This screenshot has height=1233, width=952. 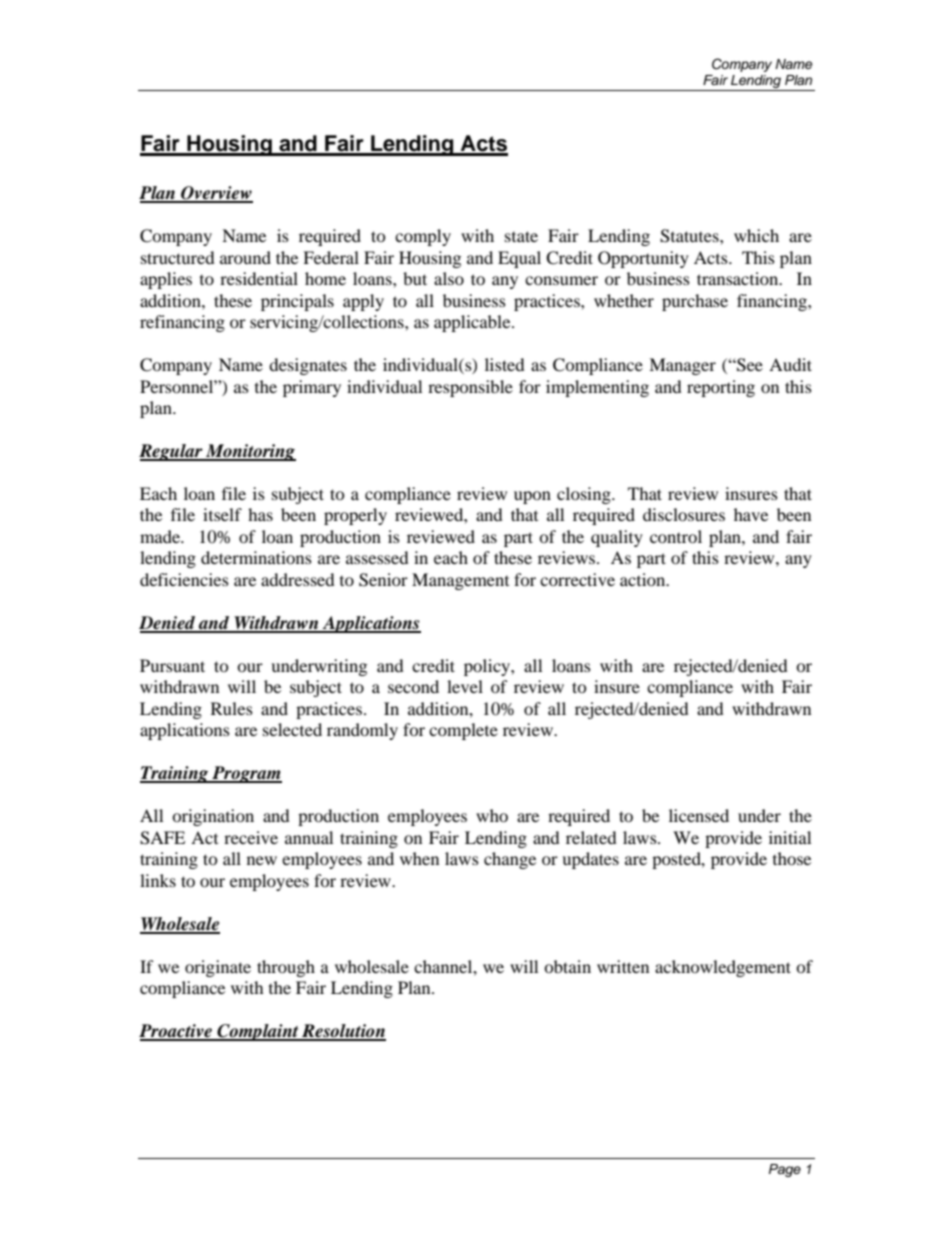 I want to click on control, so click(x=676, y=536).
